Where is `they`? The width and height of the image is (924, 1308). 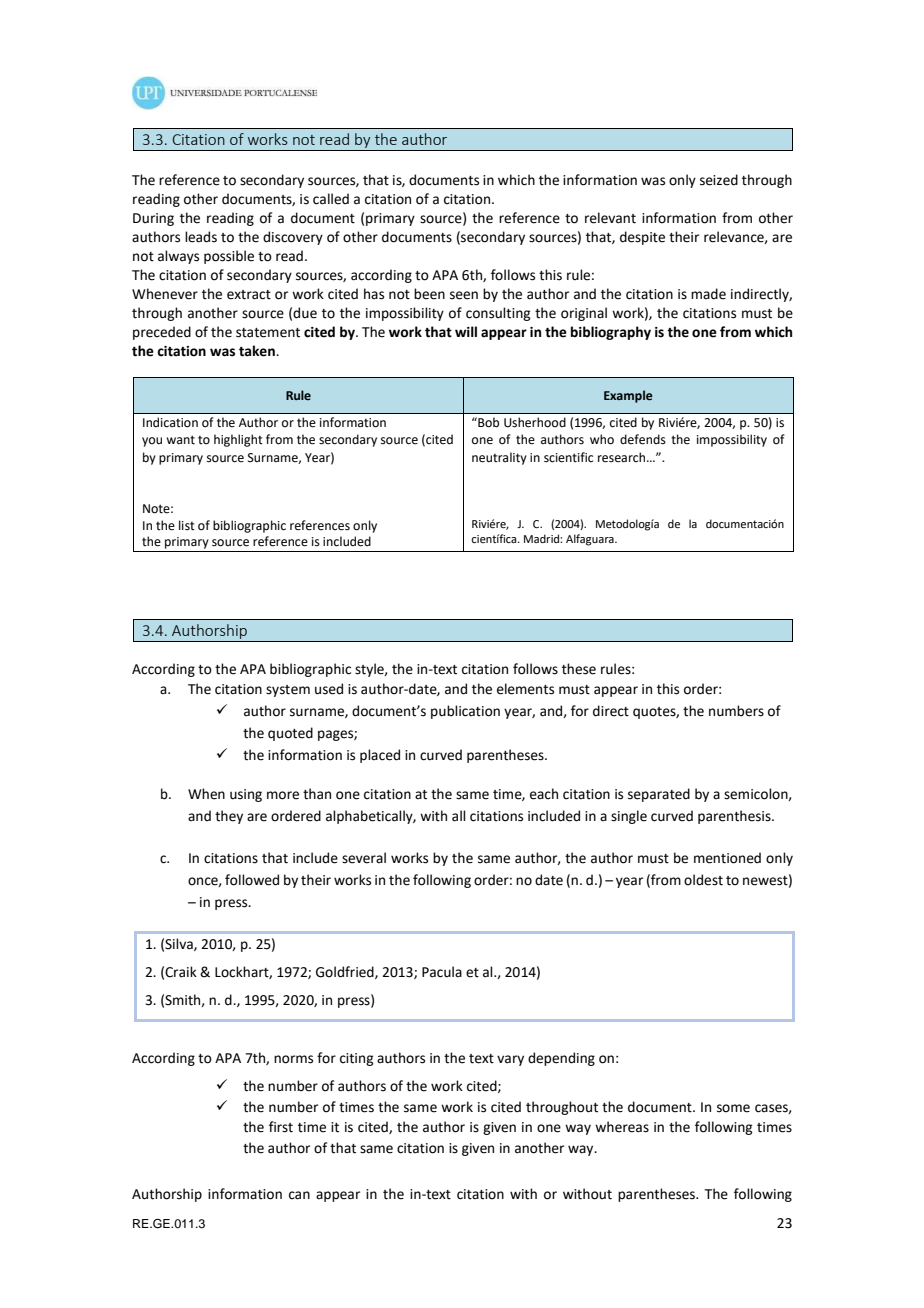
they is located at coordinates (229, 817).
